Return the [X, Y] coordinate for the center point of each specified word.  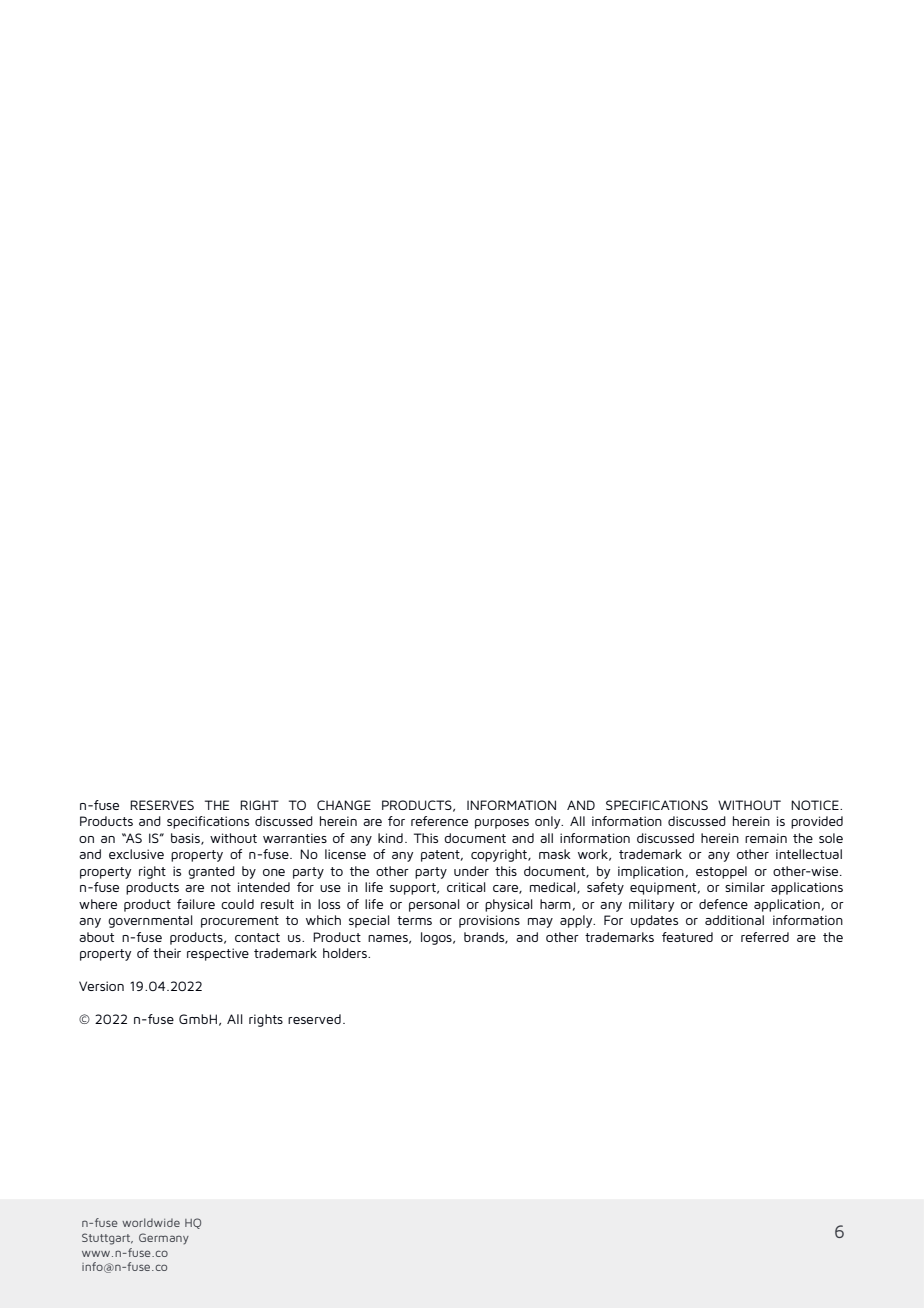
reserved [314, 1019]
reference [439, 821]
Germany [164, 1239]
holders [346, 953]
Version [101, 986]
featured [687, 937]
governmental [150, 921]
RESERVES [162, 805]
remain [766, 838]
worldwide [151, 1222]
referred [765, 937]
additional [734, 920]
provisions [489, 921]
